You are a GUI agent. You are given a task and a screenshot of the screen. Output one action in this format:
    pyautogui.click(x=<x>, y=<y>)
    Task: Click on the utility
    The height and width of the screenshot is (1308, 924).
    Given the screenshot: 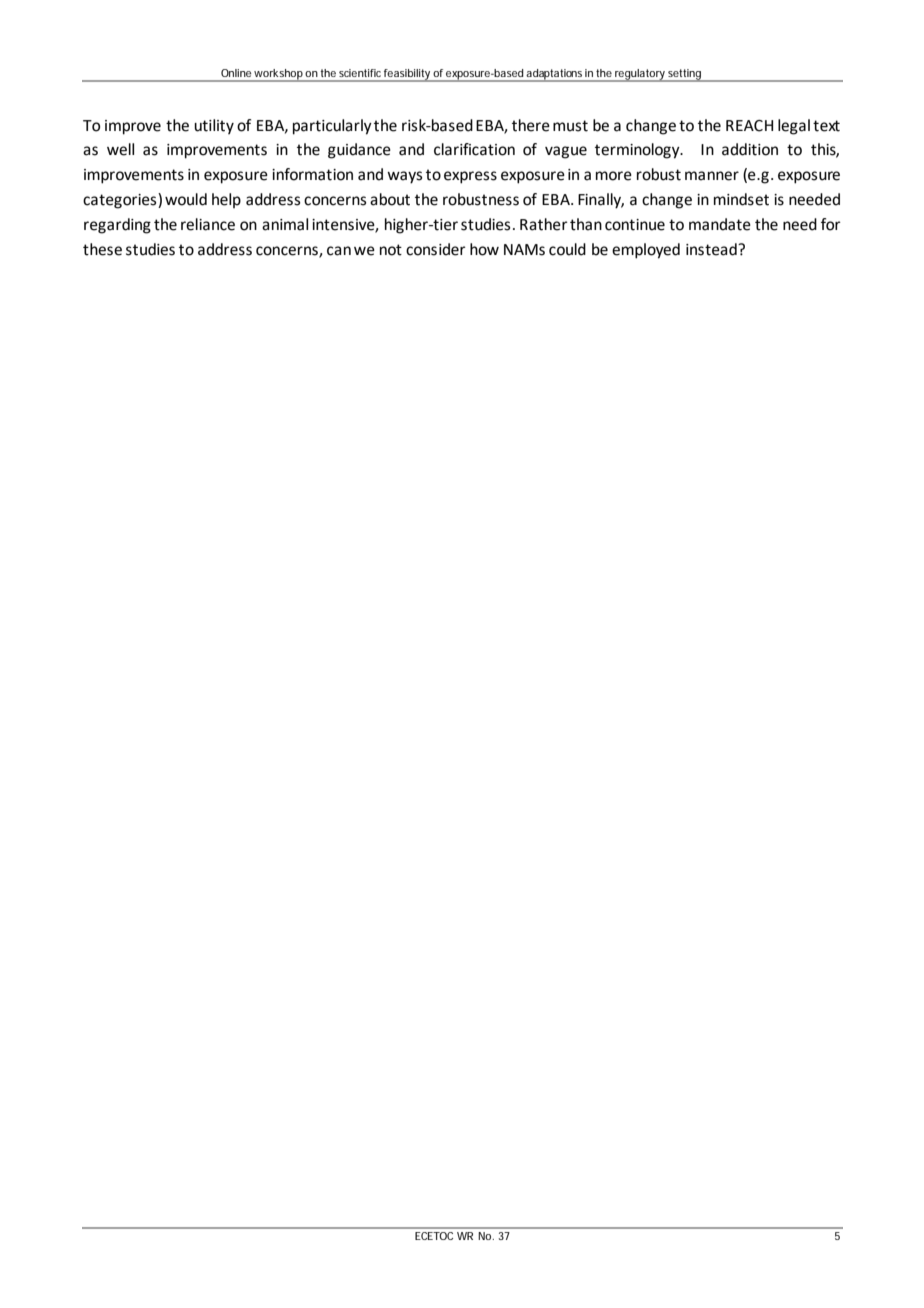 What is the action you would take?
    pyautogui.click(x=214, y=127)
